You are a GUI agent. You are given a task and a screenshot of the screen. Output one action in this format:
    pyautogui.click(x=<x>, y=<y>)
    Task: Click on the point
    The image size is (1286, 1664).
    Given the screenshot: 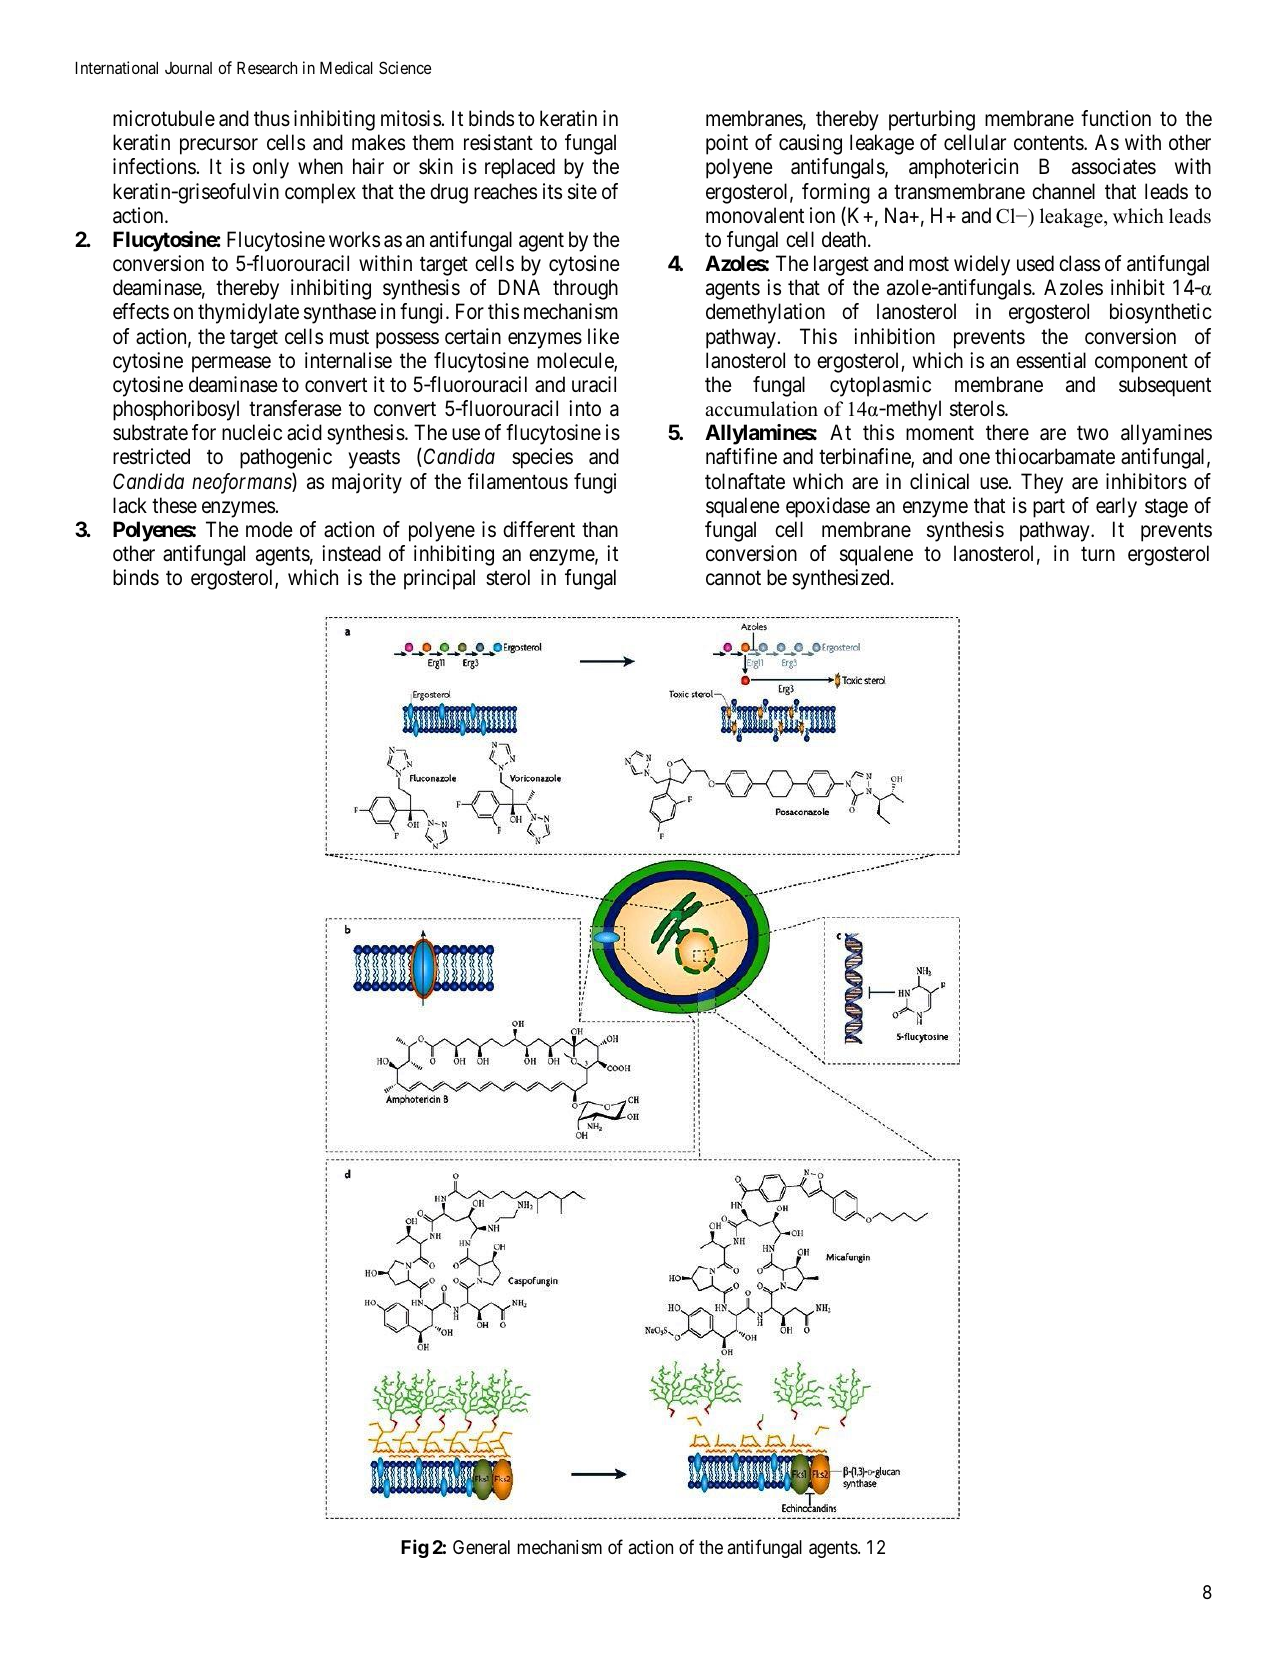 What is the action you would take?
    pyautogui.click(x=727, y=144)
